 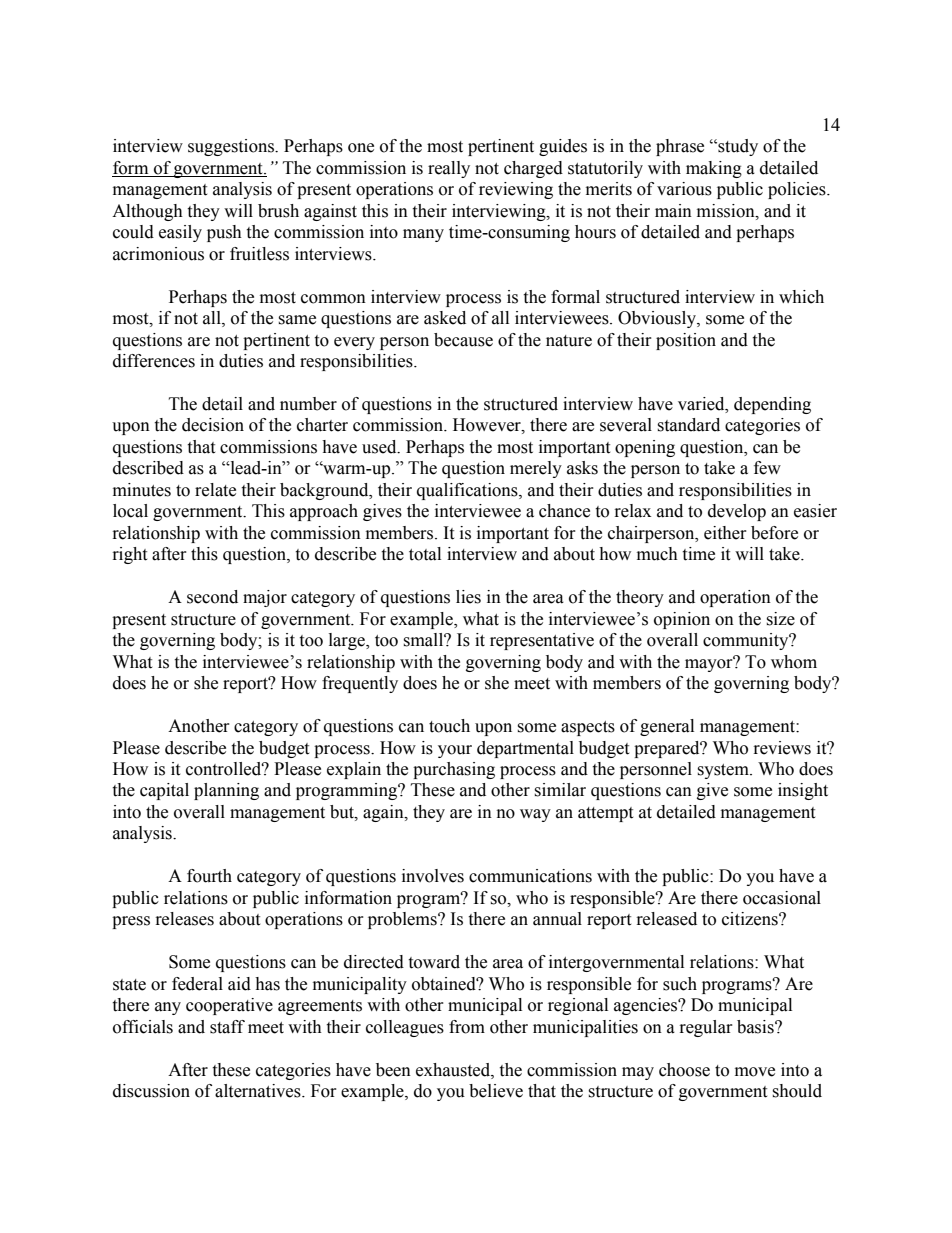 What do you see at coordinates (496, 1091) in the screenshot?
I see `believe` at bounding box center [496, 1091].
